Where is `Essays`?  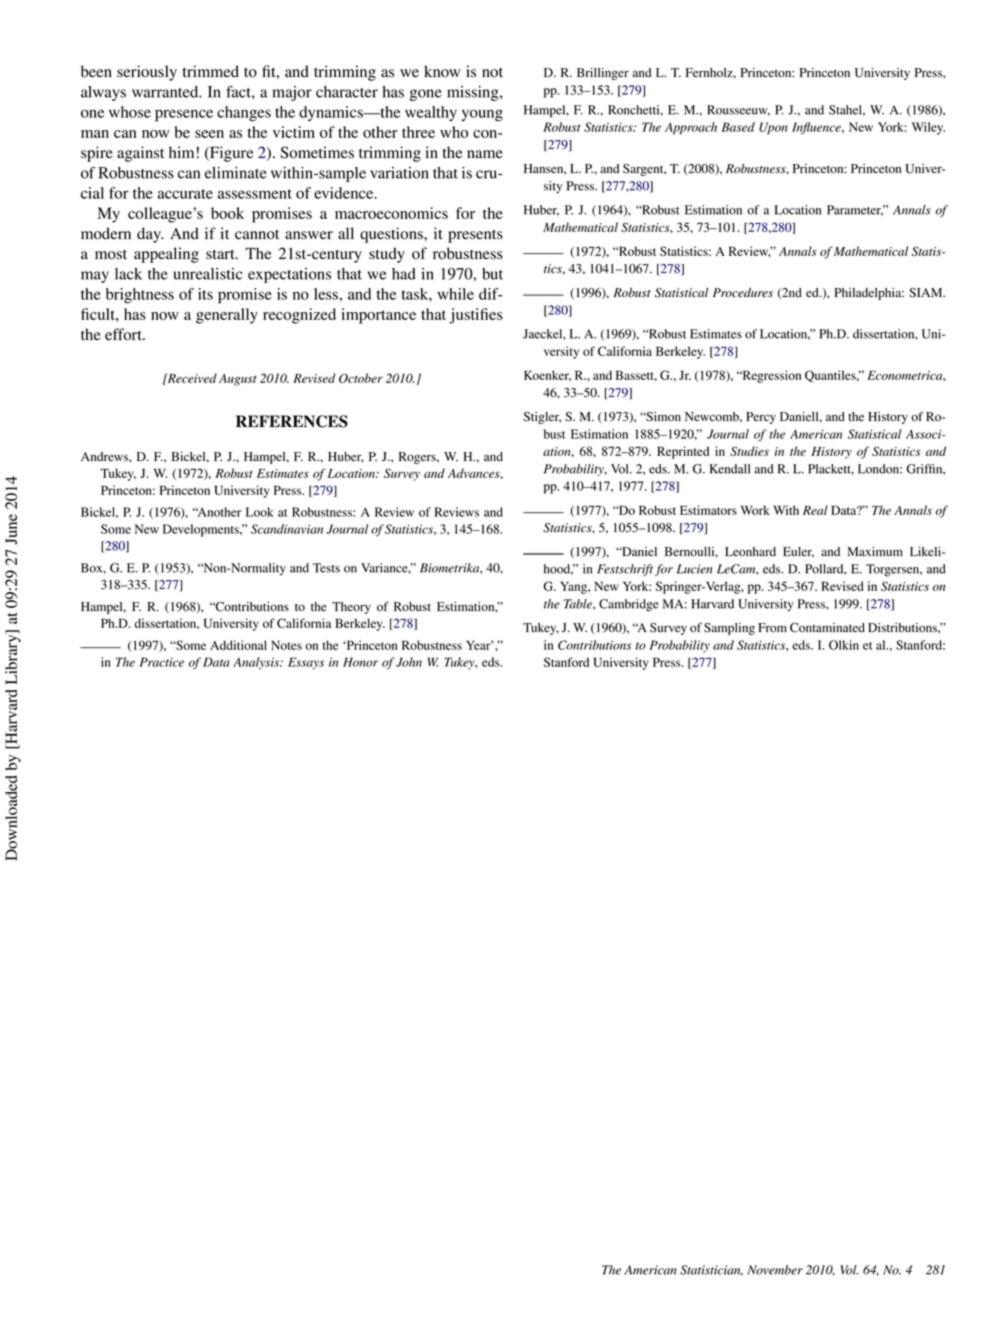
Essays is located at coordinates (306, 663).
